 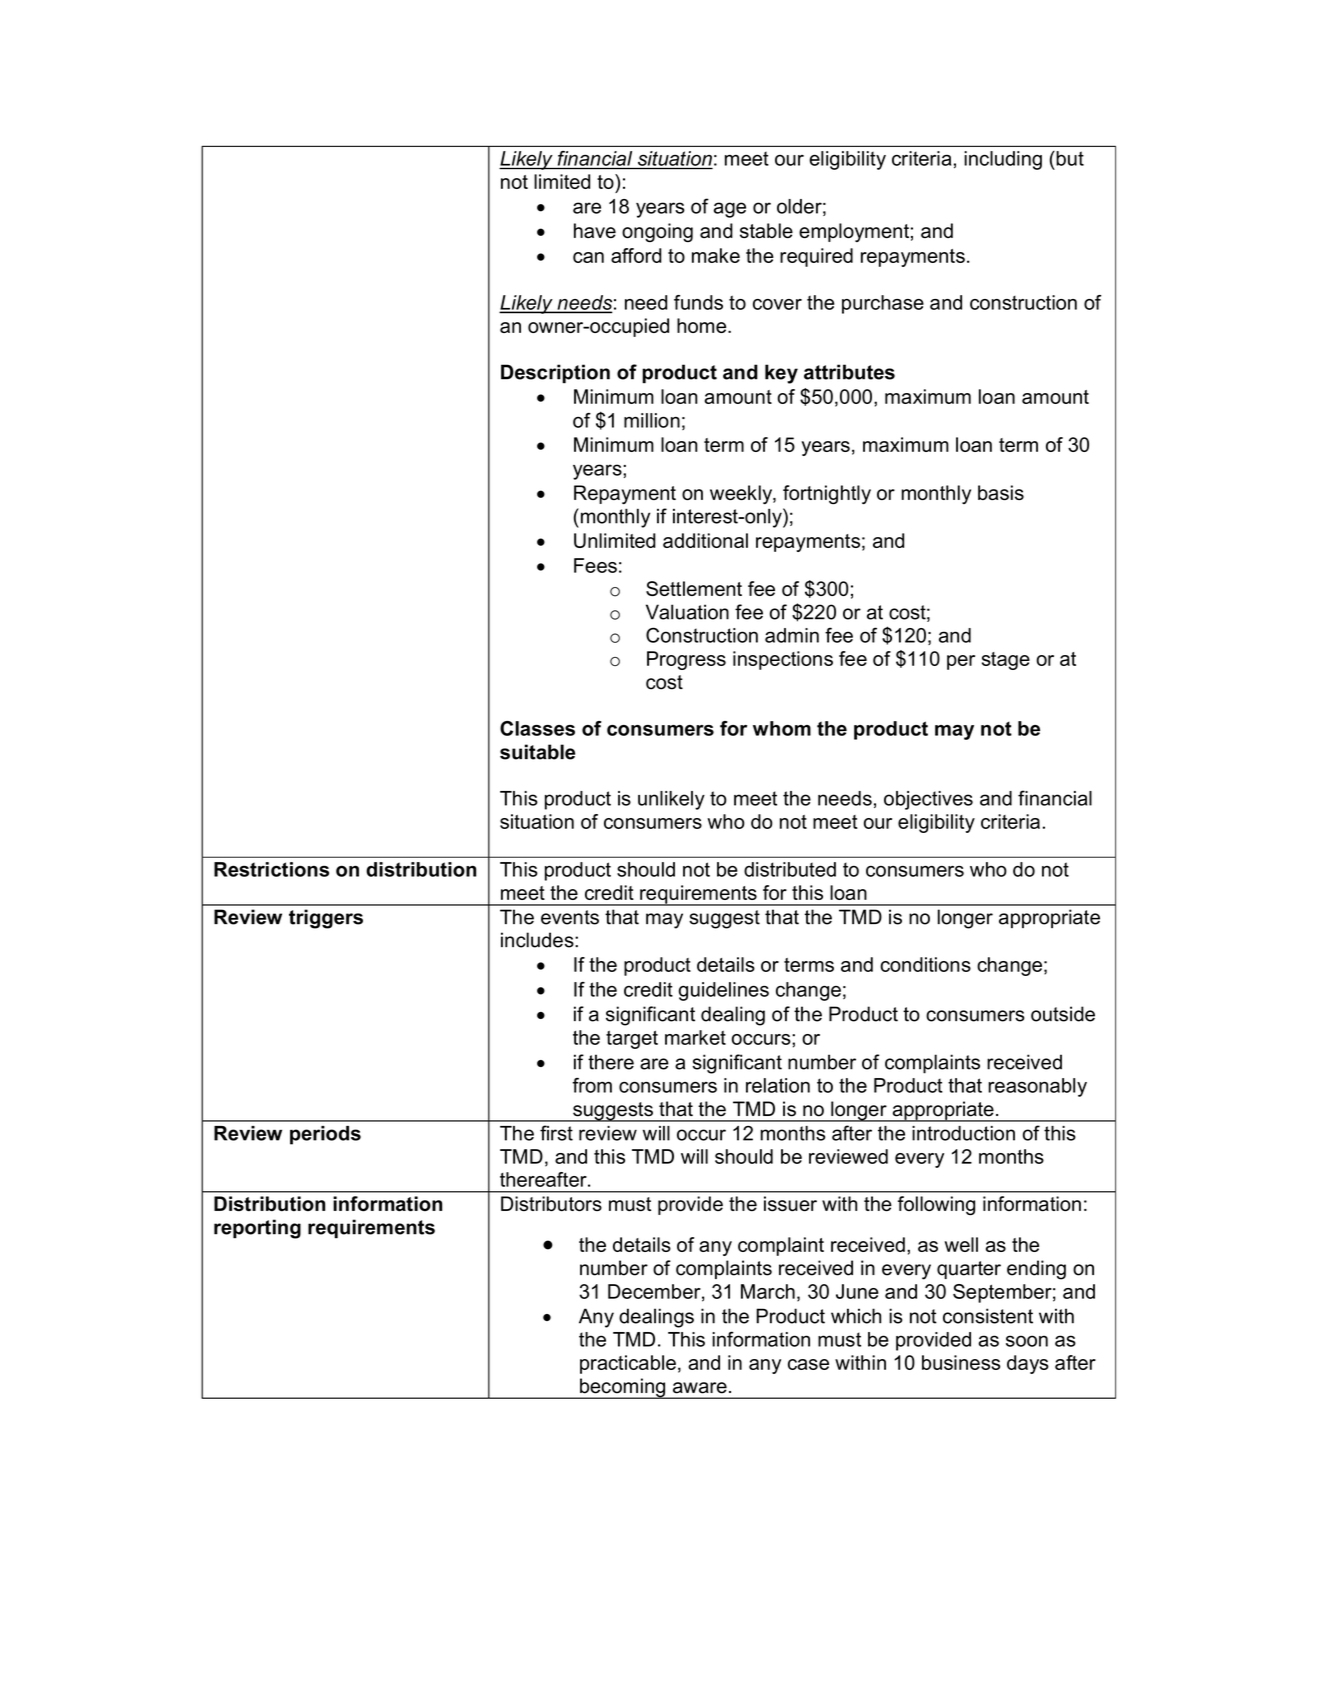 I want to click on practicable, so click(x=628, y=1364).
